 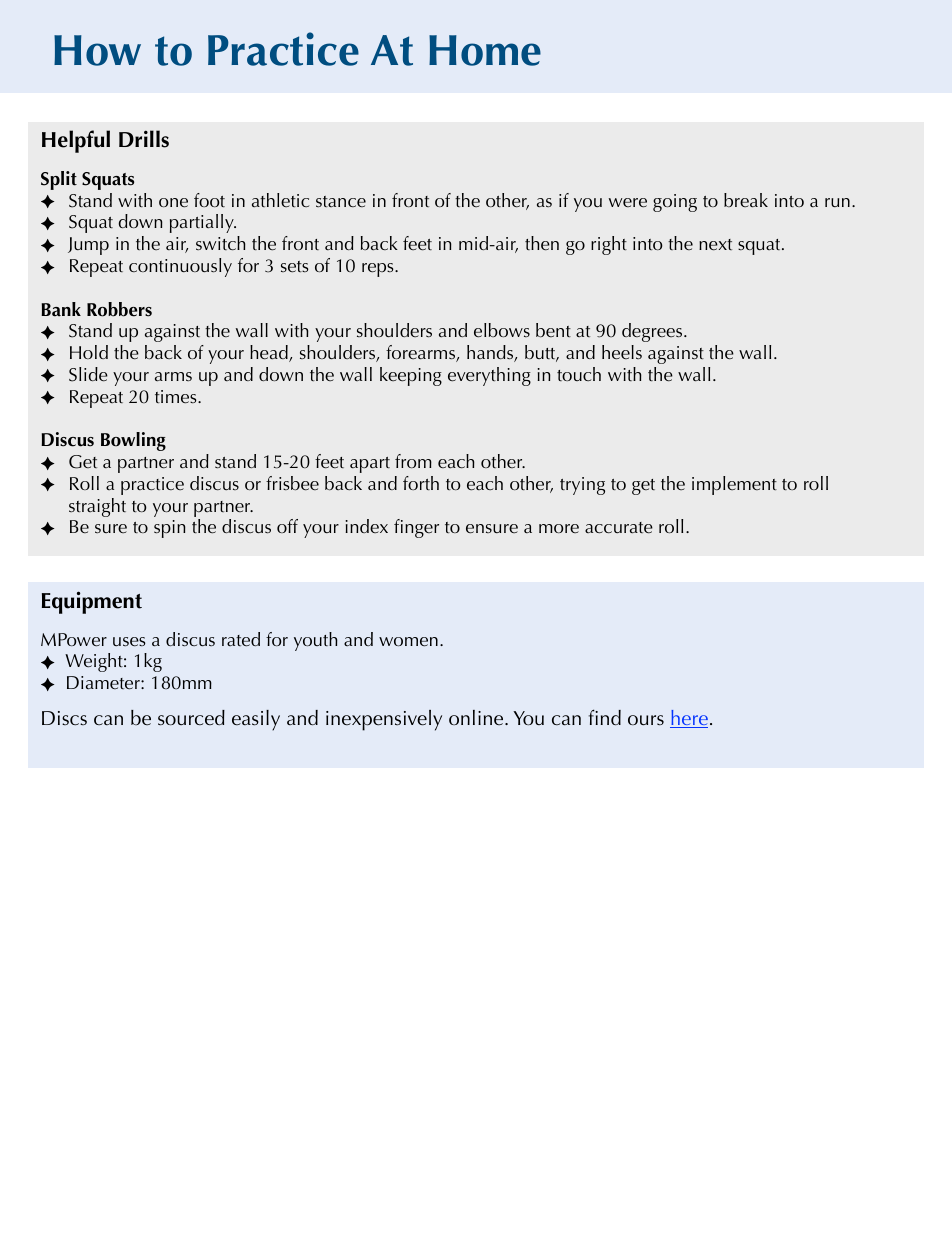 I want to click on heels, so click(x=622, y=352).
